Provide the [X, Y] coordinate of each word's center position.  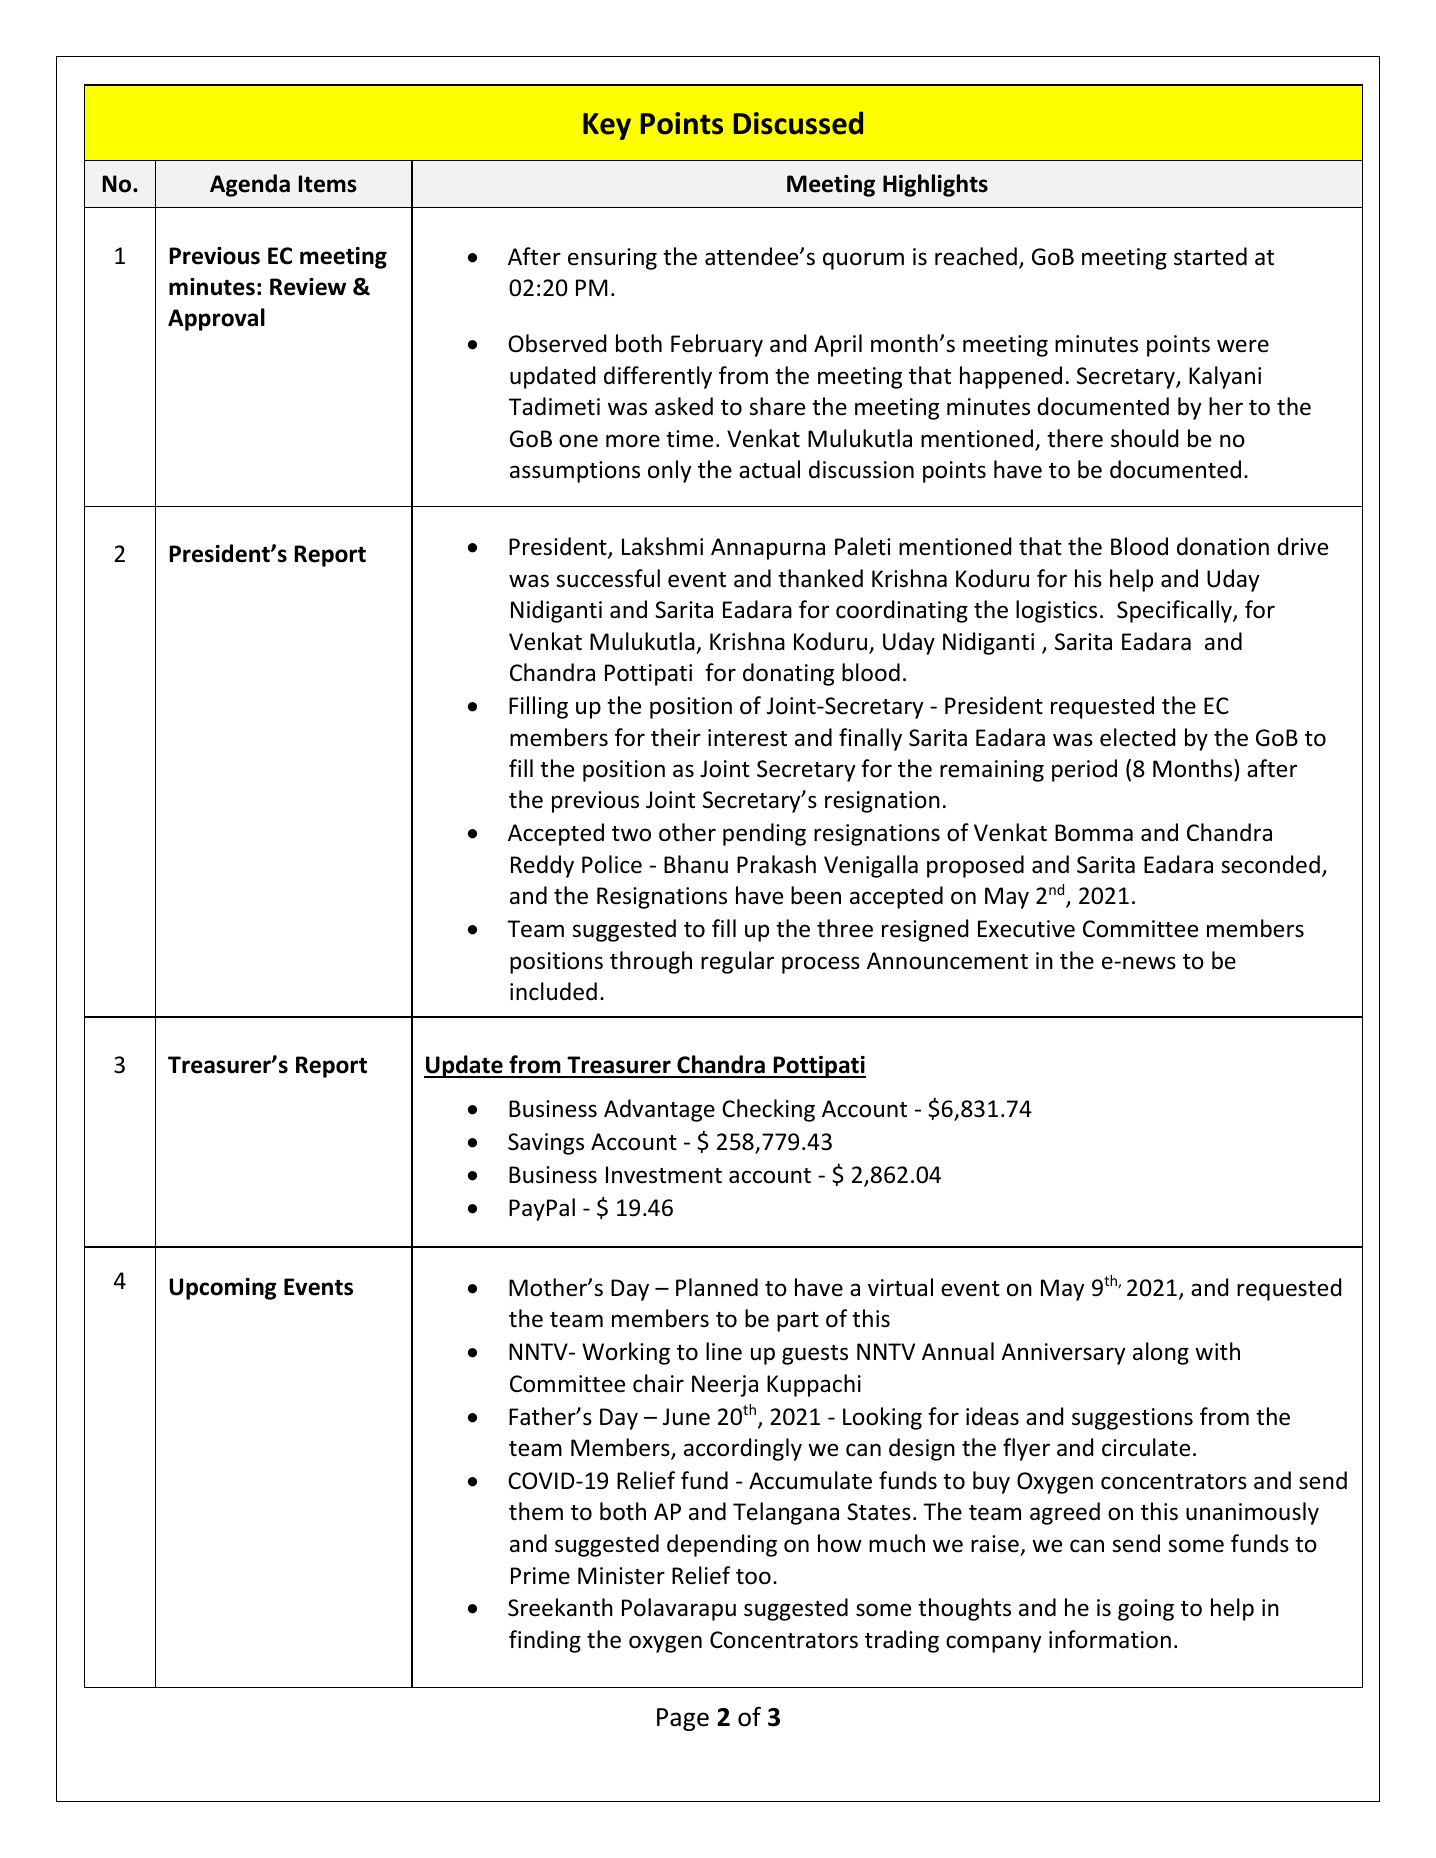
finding [545, 1641]
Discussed [798, 123]
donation [1223, 546]
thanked [820, 578]
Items [327, 184]
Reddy [542, 866]
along [1161, 1353]
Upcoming [223, 1289]
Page [683, 1719]
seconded [1270, 864]
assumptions [575, 472]
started [1210, 256]
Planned [717, 1287]
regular [737, 962]
